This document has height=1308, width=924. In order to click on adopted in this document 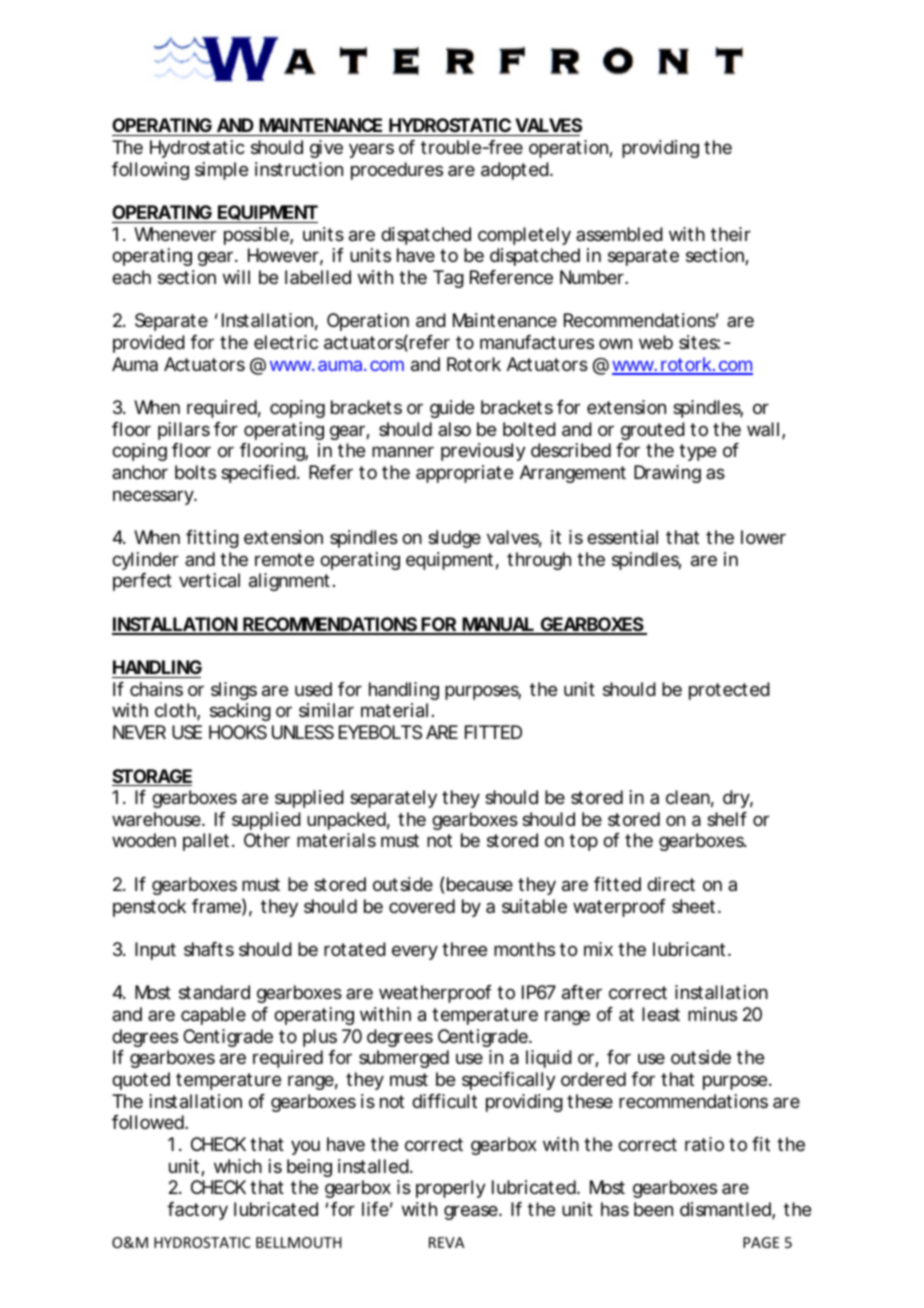, I will do `click(516, 171)`.
